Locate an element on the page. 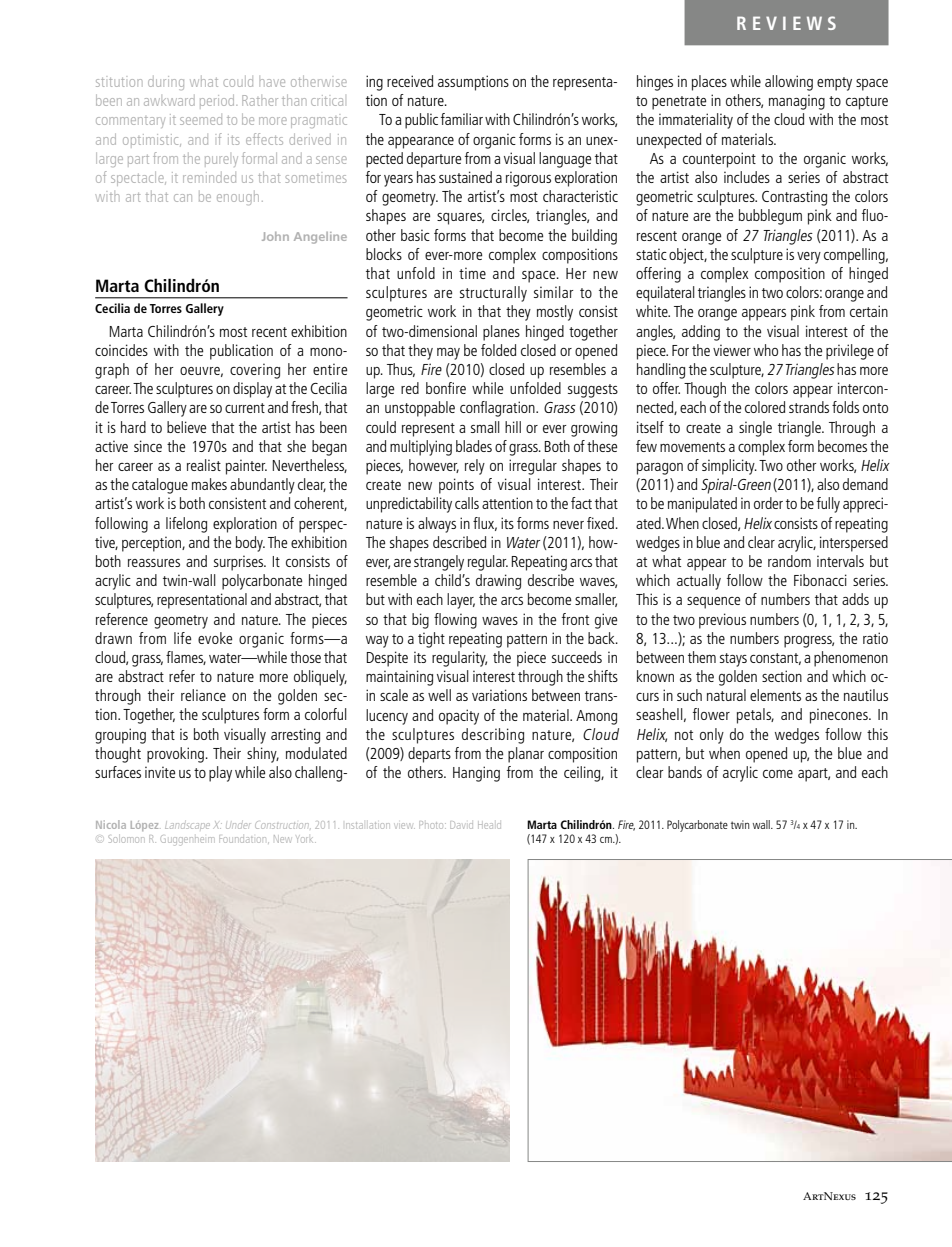 This page has width=952, height=1247. blades is located at coordinates (474, 446).
